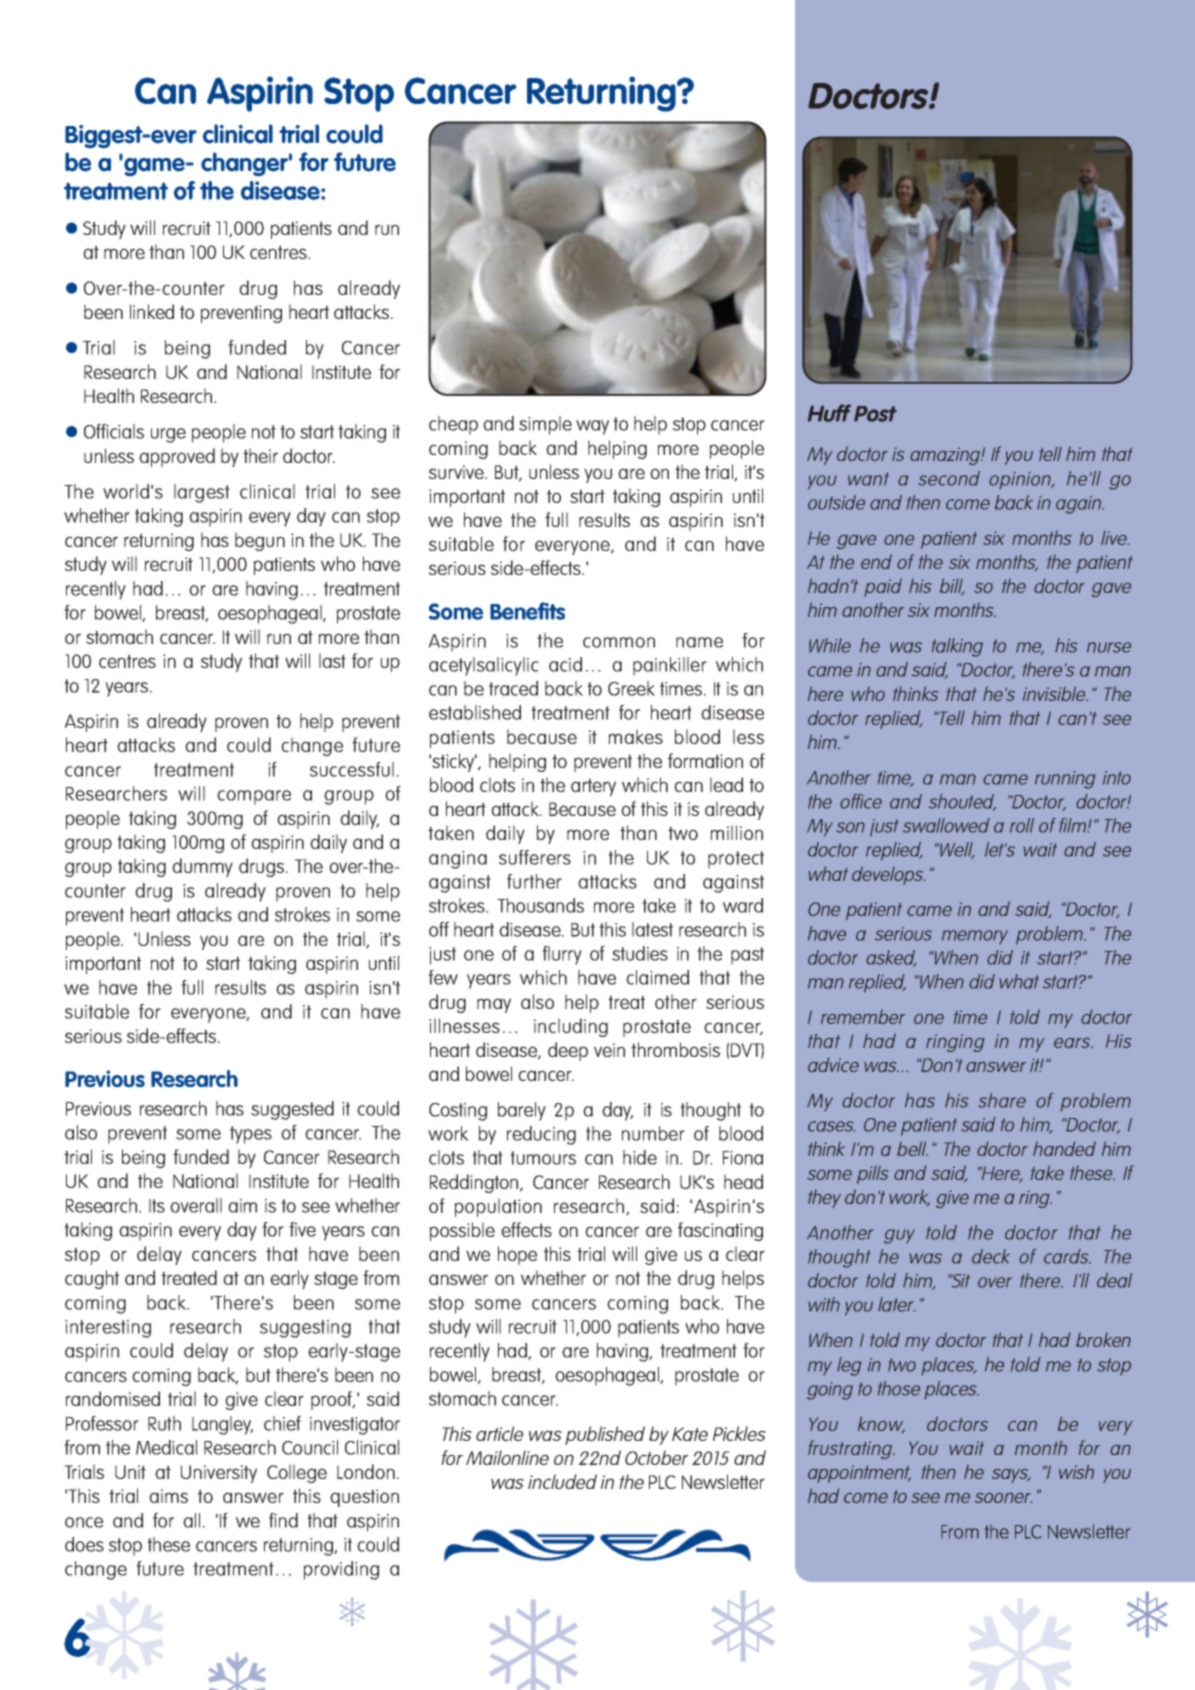 The height and width of the screenshot is (1690, 1195). I want to click on established, so click(475, 712).
